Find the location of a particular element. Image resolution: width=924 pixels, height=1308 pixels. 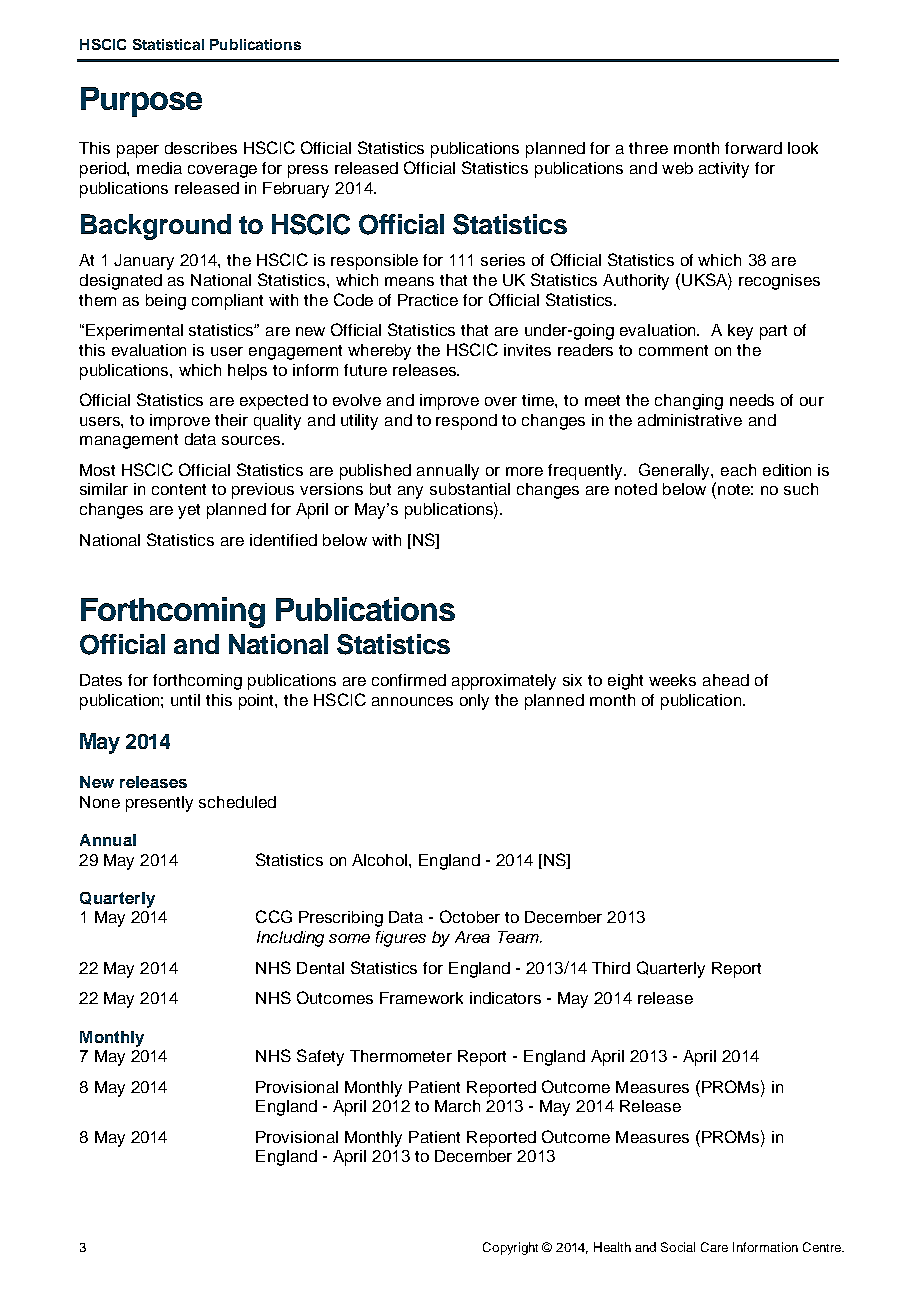

key is located at coordinates (740, 332).
